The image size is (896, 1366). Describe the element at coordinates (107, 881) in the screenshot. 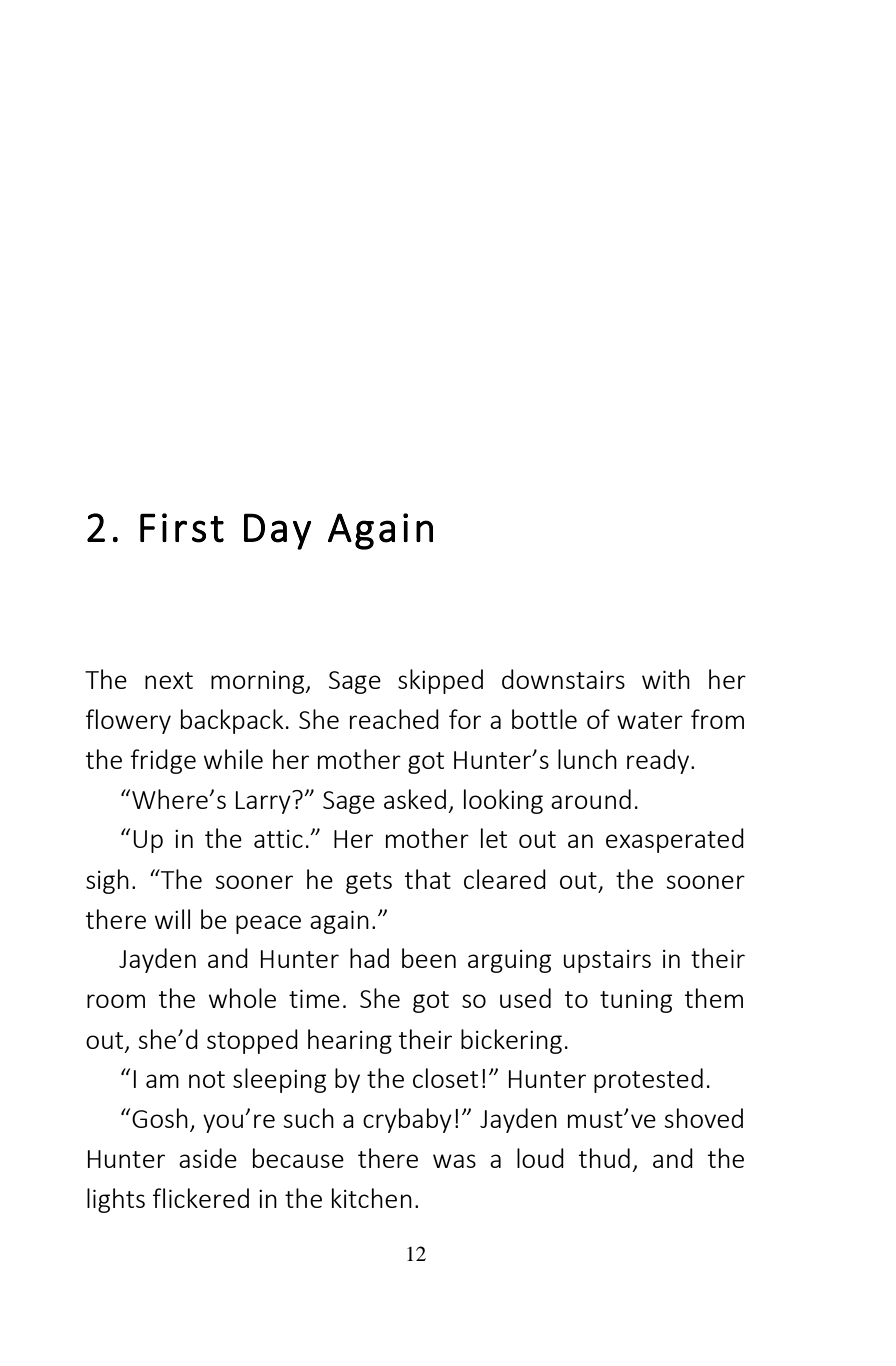

I see `sigh` at that location.
